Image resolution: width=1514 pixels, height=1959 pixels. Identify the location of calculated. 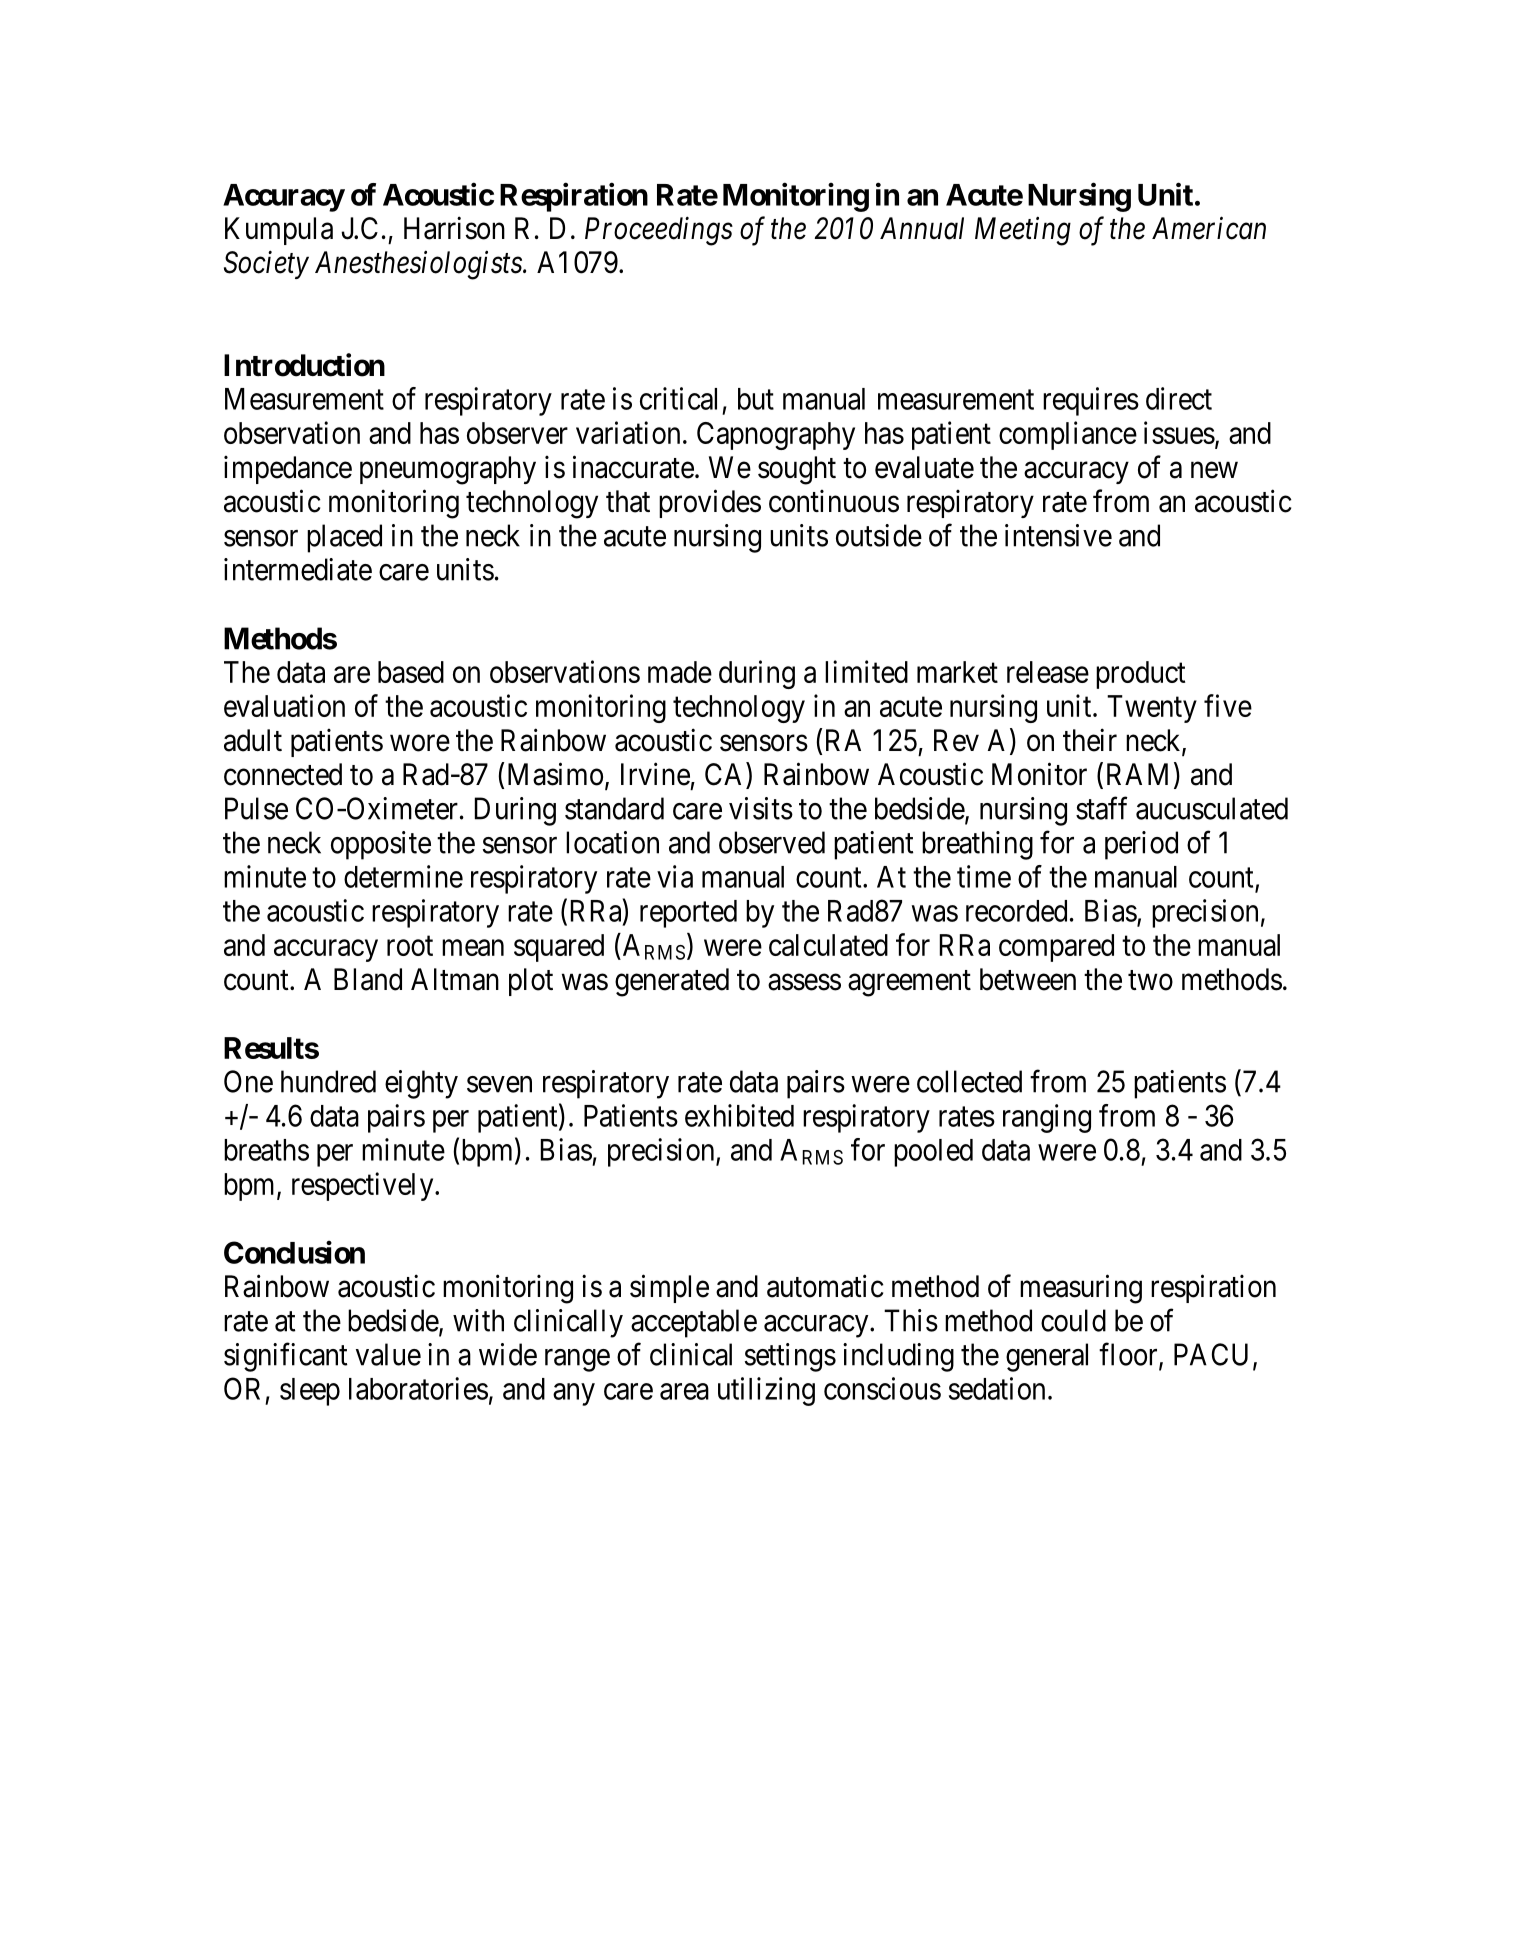
(828, 945).
